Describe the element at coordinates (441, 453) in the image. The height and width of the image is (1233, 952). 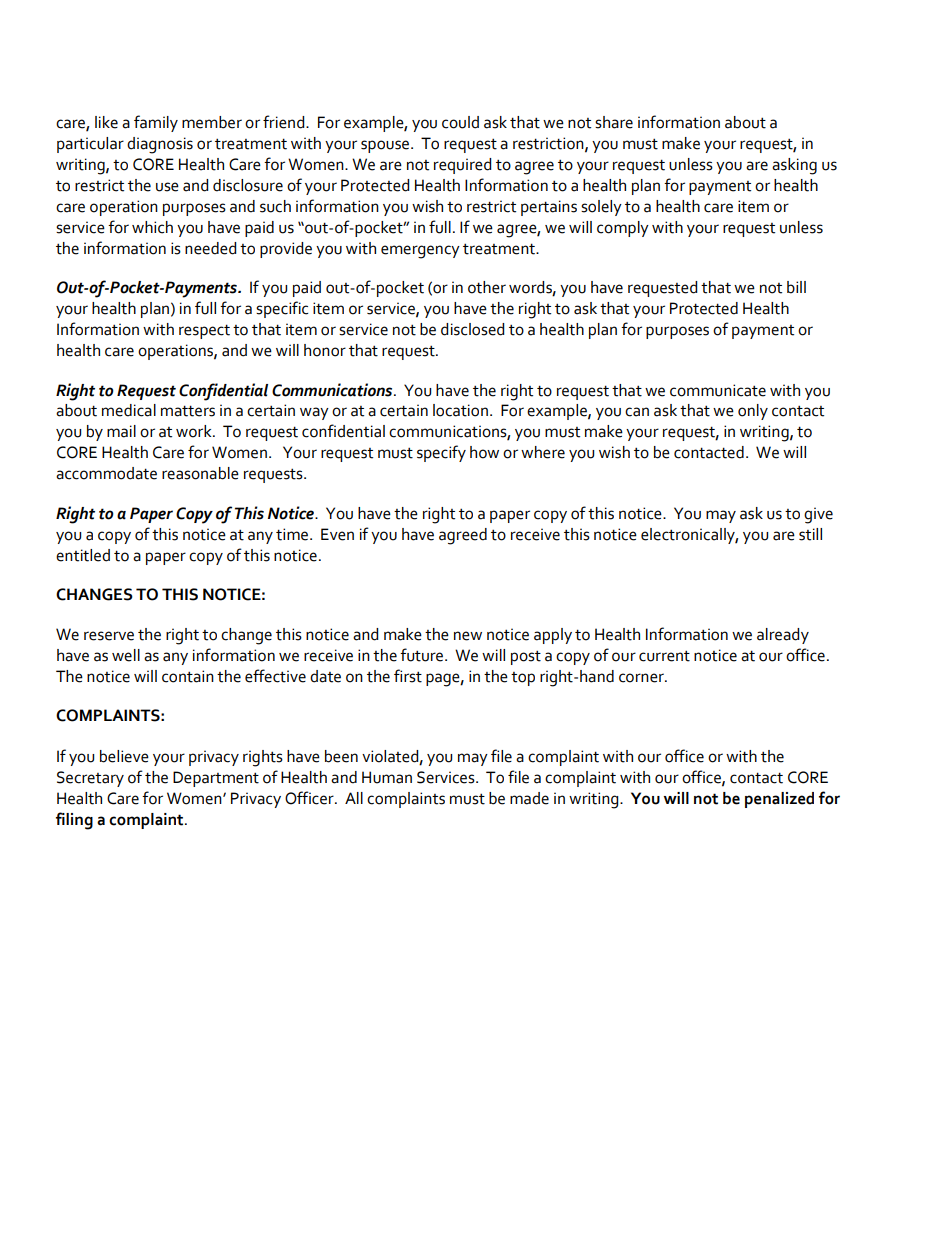
I see `specify` at that location.
